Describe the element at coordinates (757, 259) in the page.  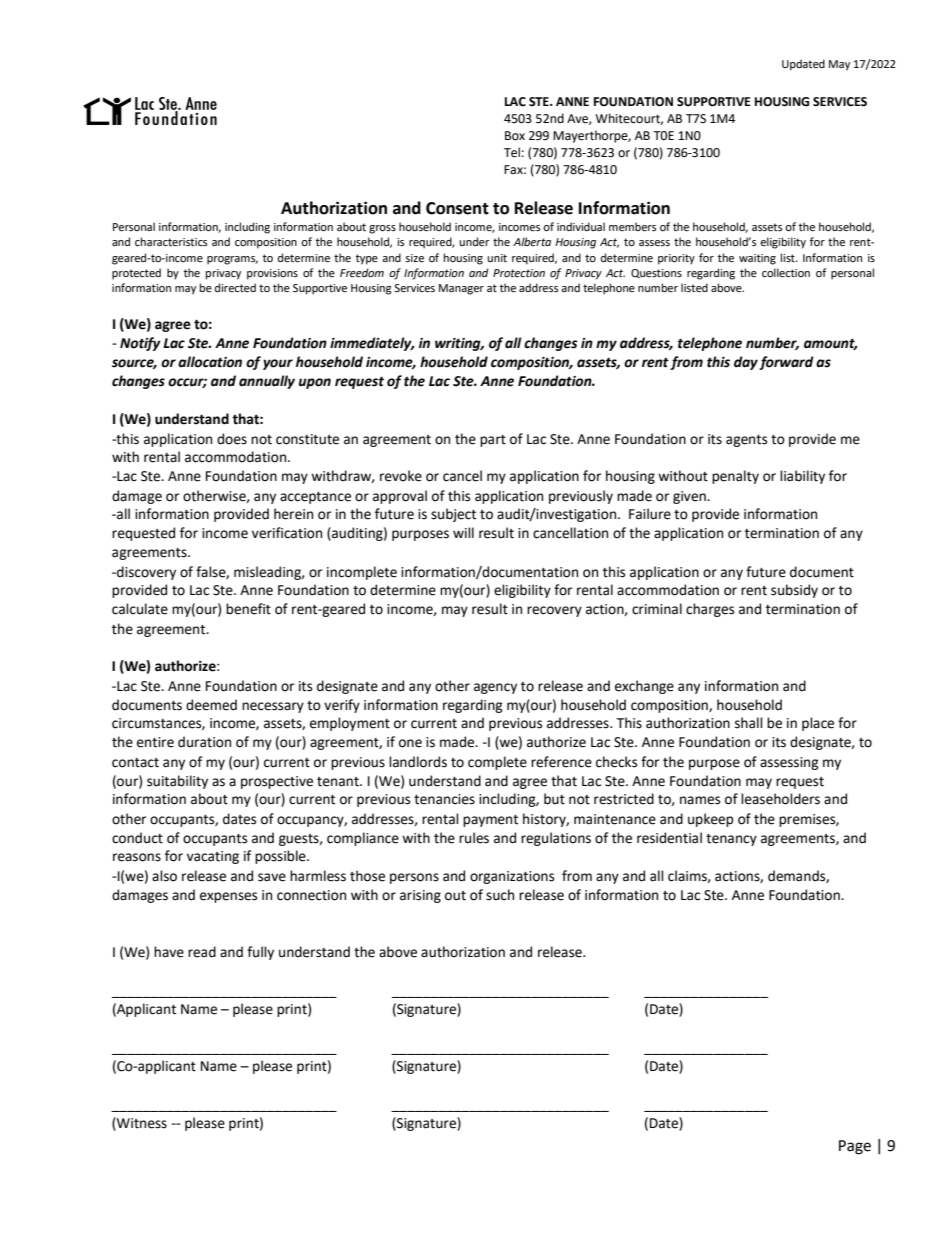
I see `waiting` at that location.
